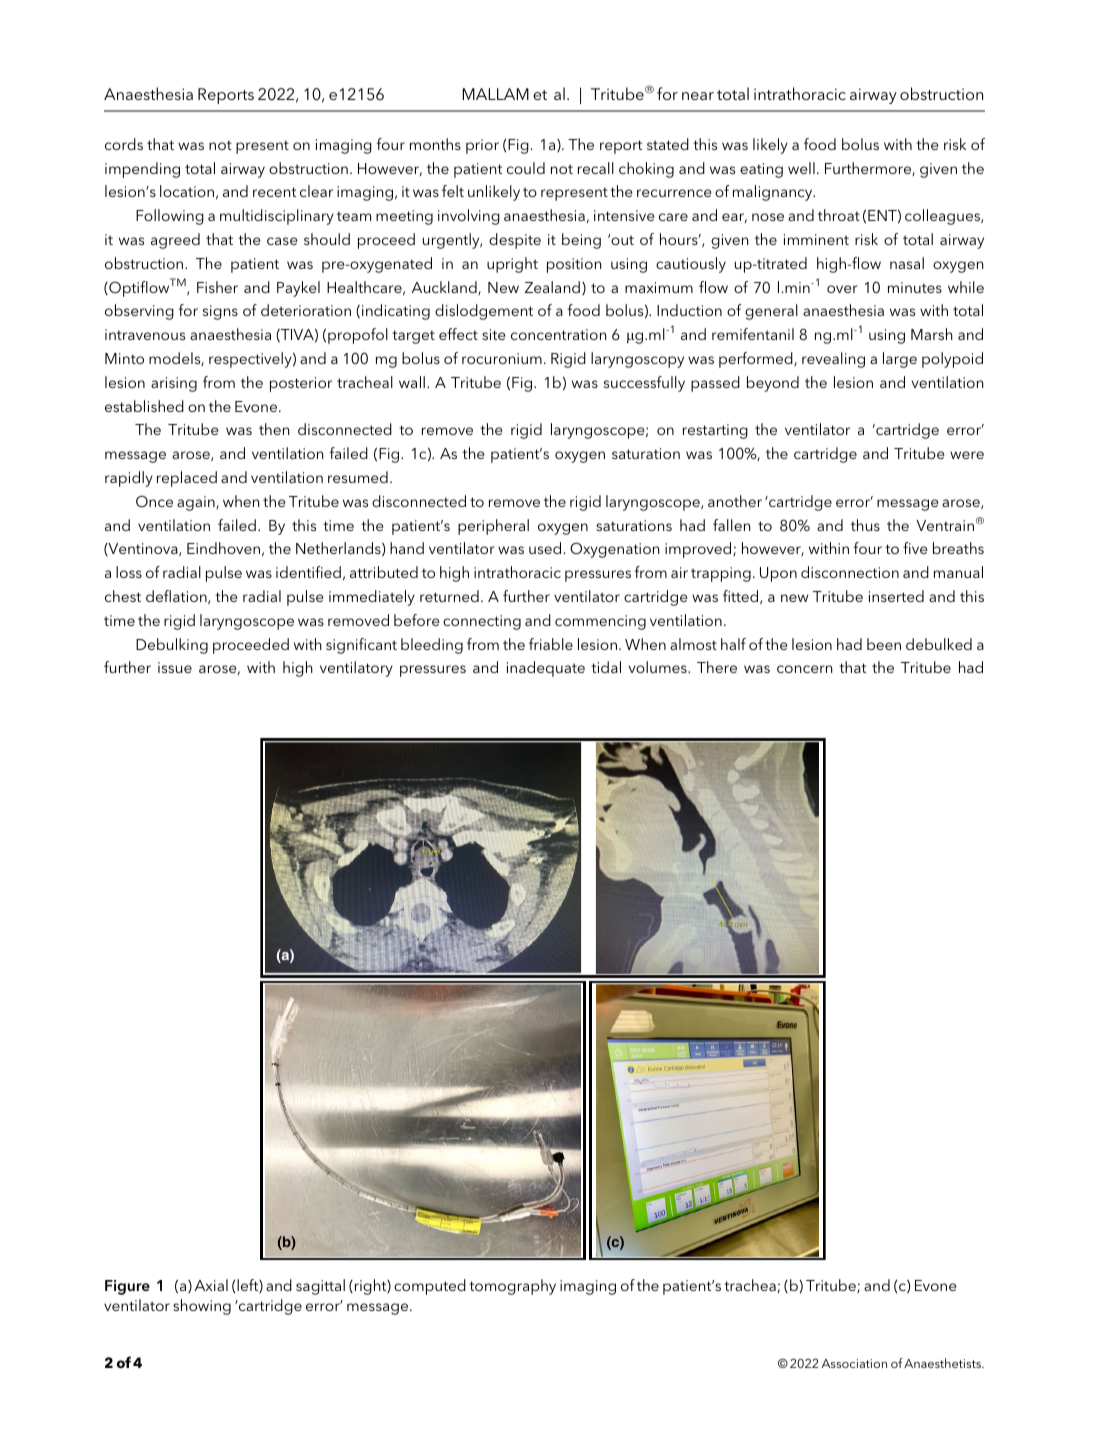 The image size is (1094, 1438). Describe the element at coordinates (202, 1307) in the document. I see `showing` at that location.
